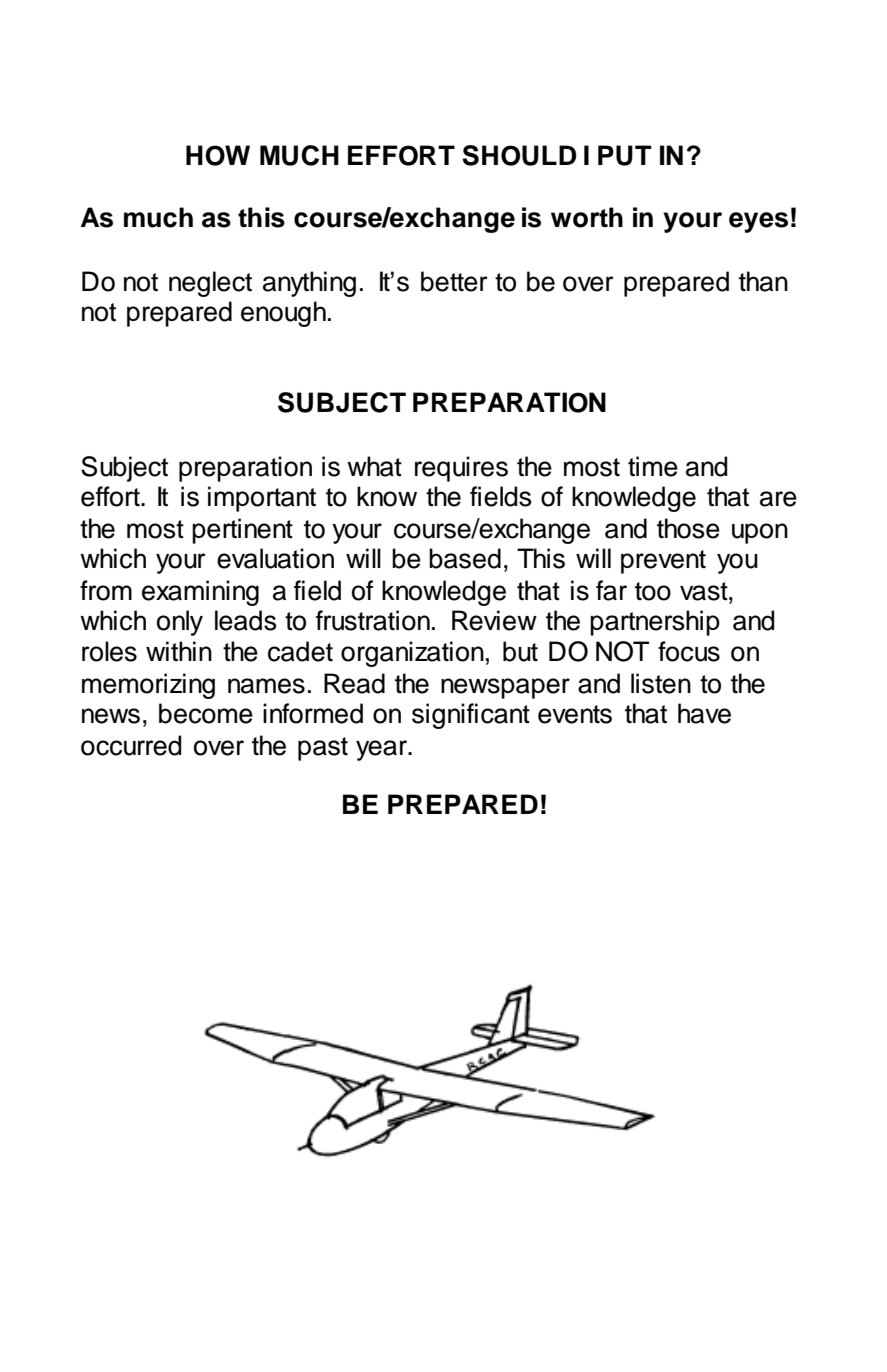  Describe the element at coordinates (206, 713) in the screenshot. I see `become` at that location.
